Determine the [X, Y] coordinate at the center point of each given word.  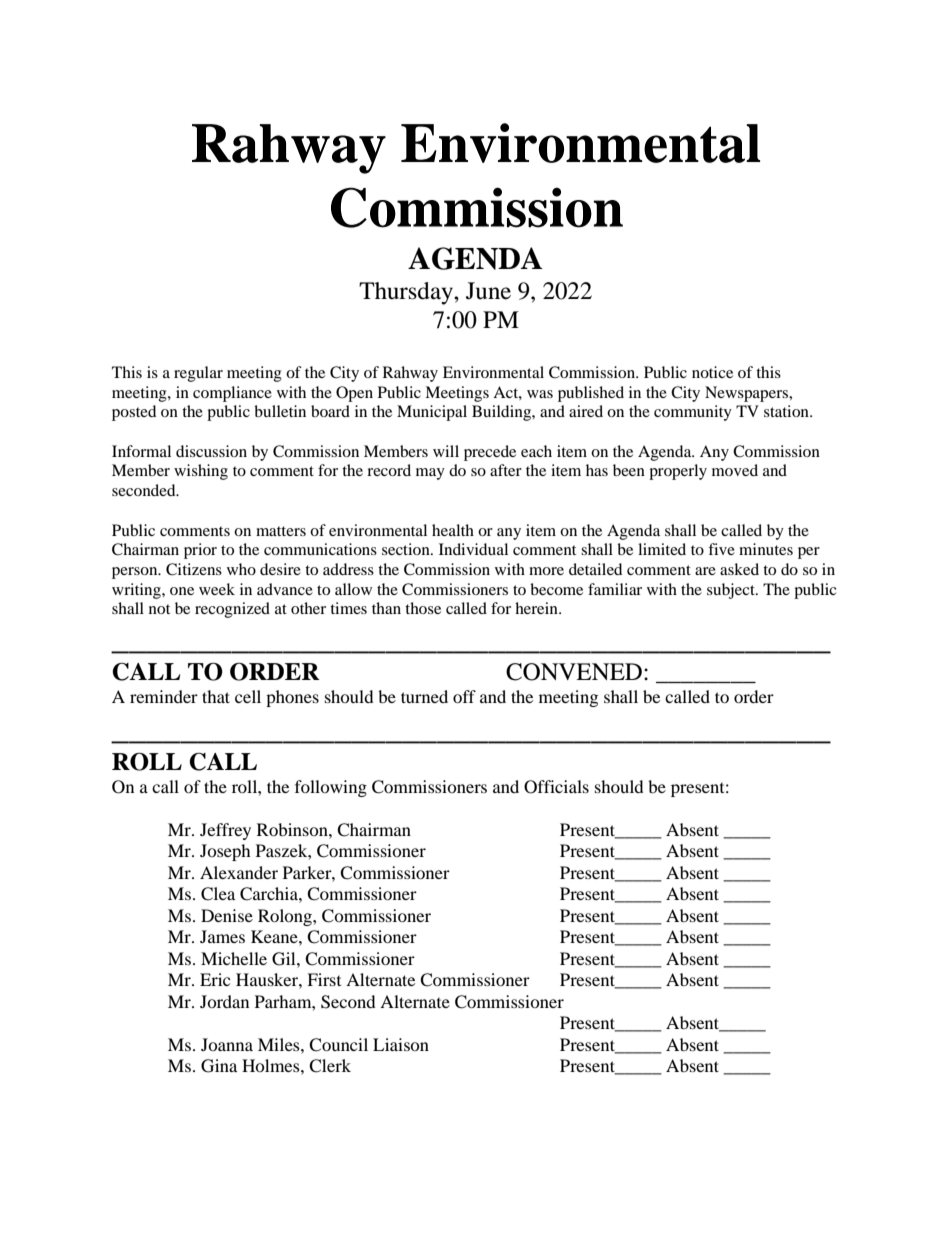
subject [732, 591]
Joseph [225, 852]
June [488, 291]
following [331, 788]
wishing [201, 472]
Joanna [227, 1044]
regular [198, 374]
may [430, 474]
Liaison [401, 1044]
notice [712, 372]
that [216, 696]
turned [424, 696]
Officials [556, 787]
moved [735, 470]
